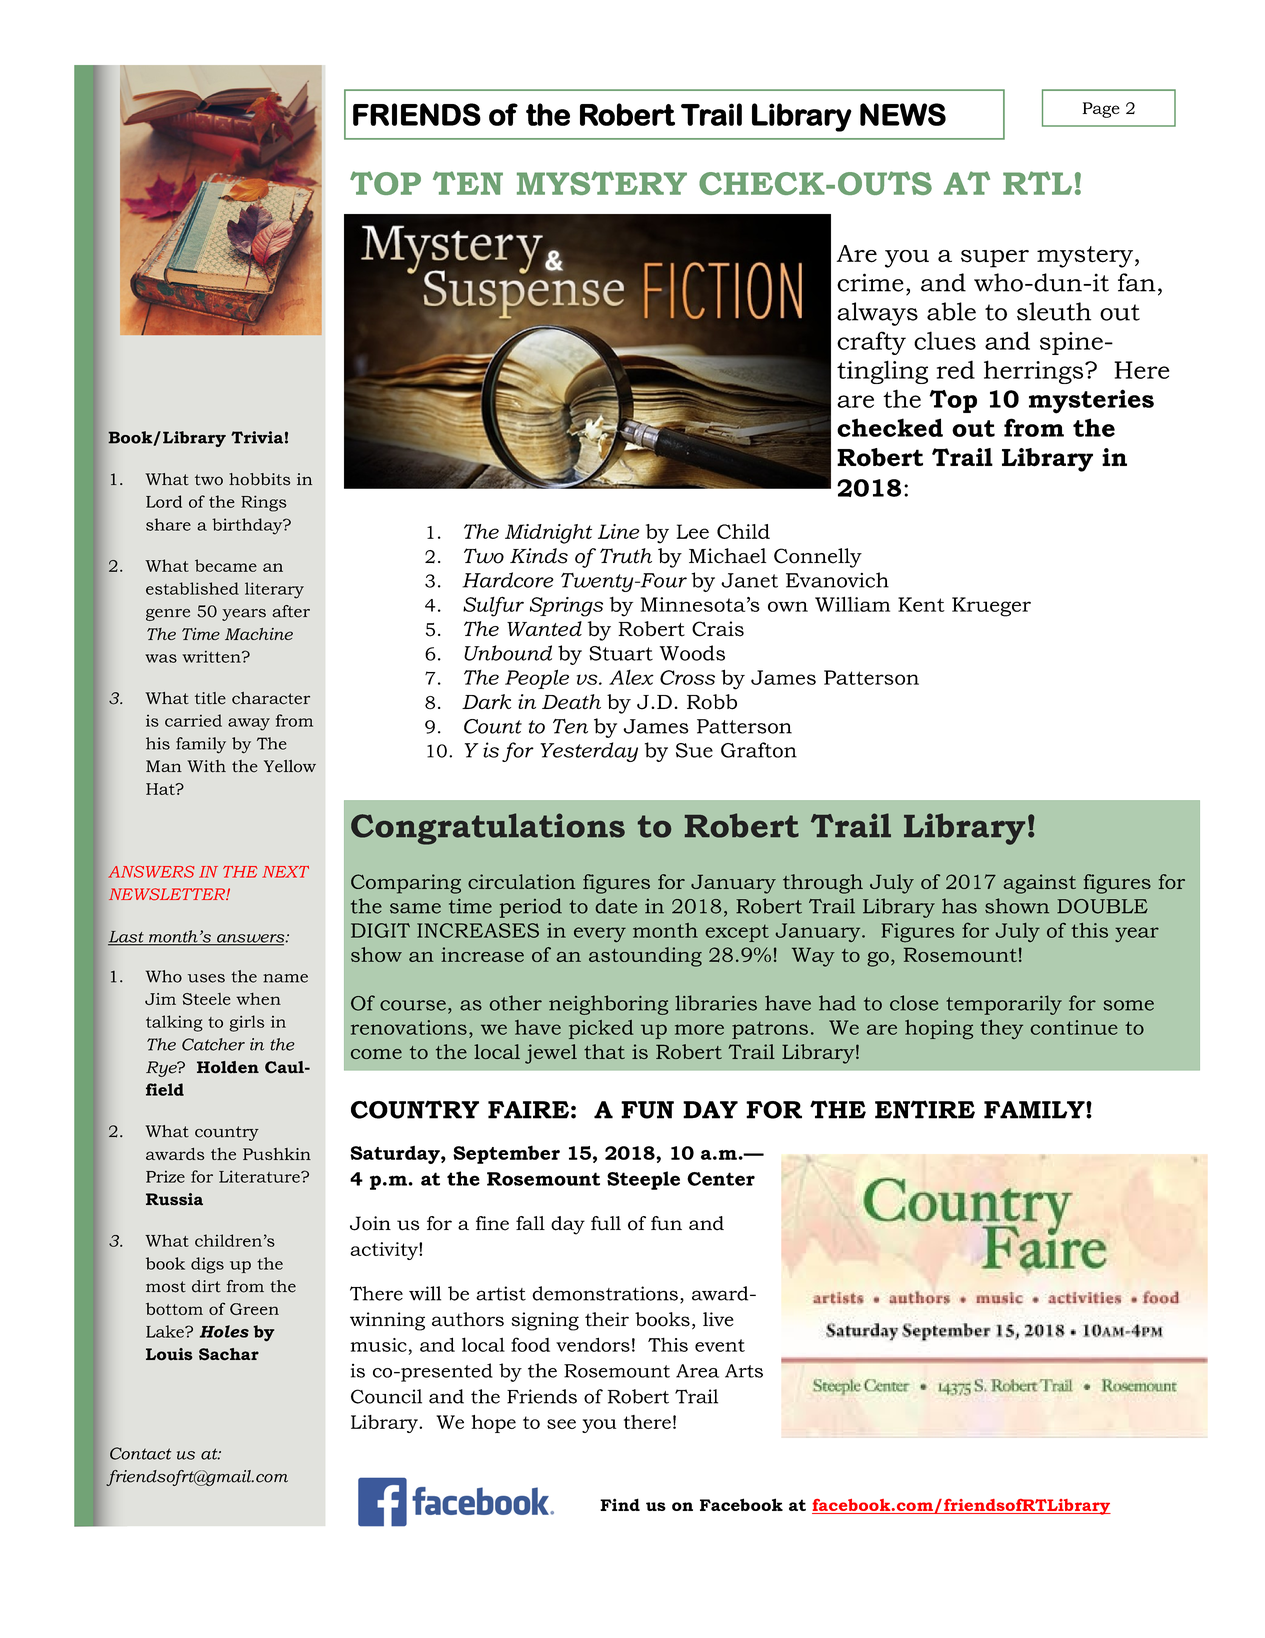 This page has width=1265, height=1638. I want to click on Find, so click(620, 1504).
